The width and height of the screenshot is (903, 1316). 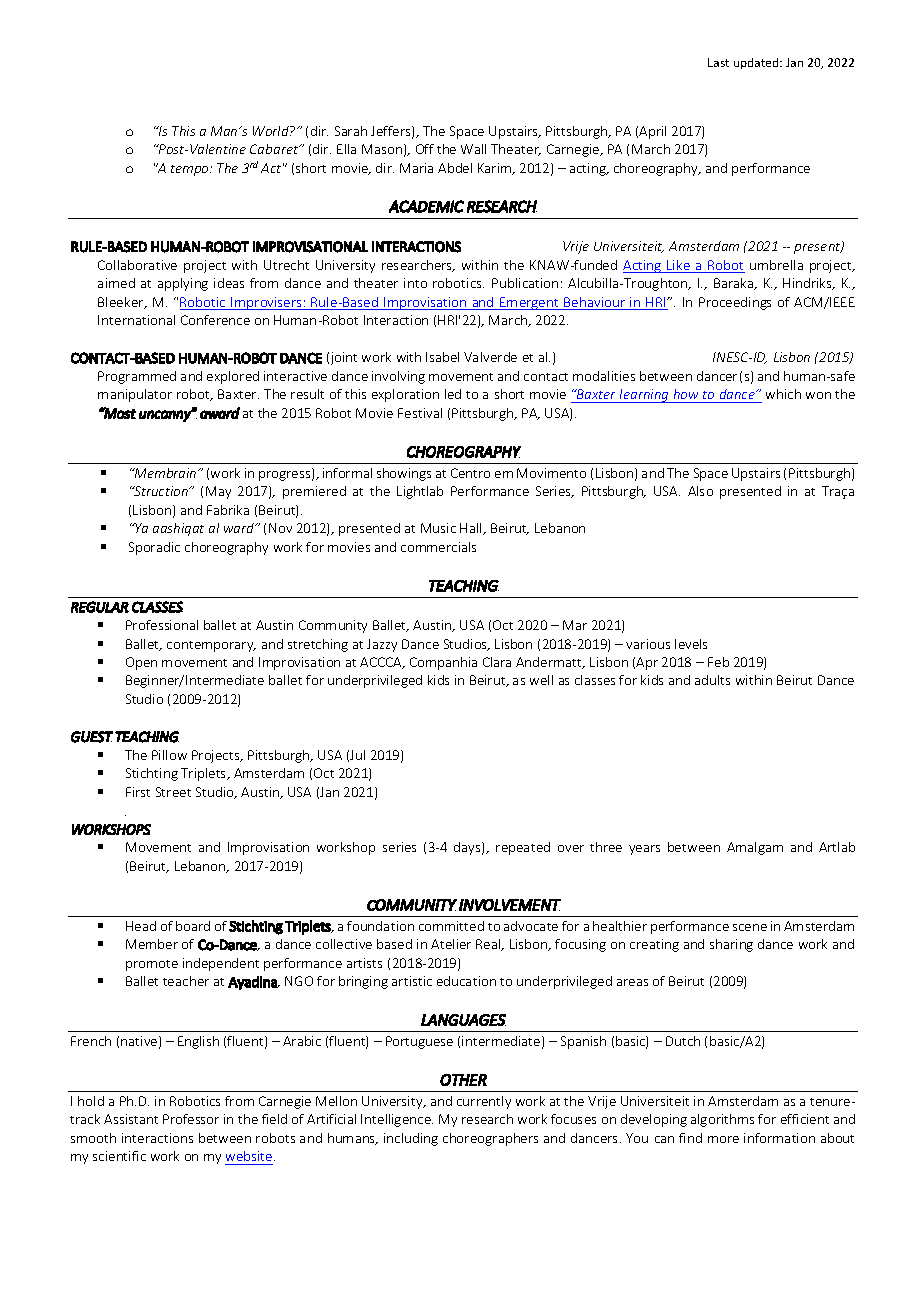 What do you see at coordinates (275, 149) in the screenshot?
I see `Cabaret` at bounding box center [275, 149].
